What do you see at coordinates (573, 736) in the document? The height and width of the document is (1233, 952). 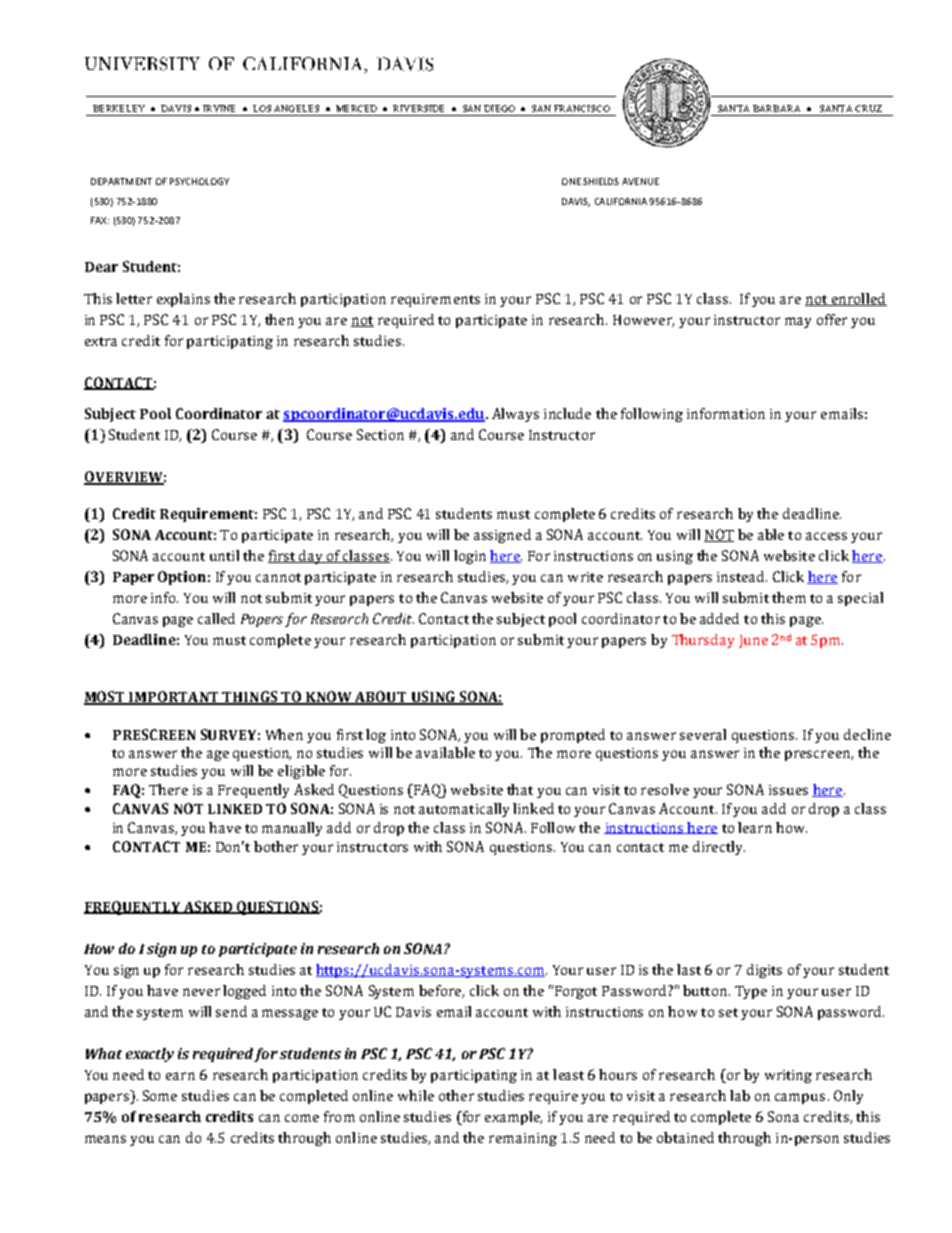 I see `prompted` at bounding box center [573, 736].
